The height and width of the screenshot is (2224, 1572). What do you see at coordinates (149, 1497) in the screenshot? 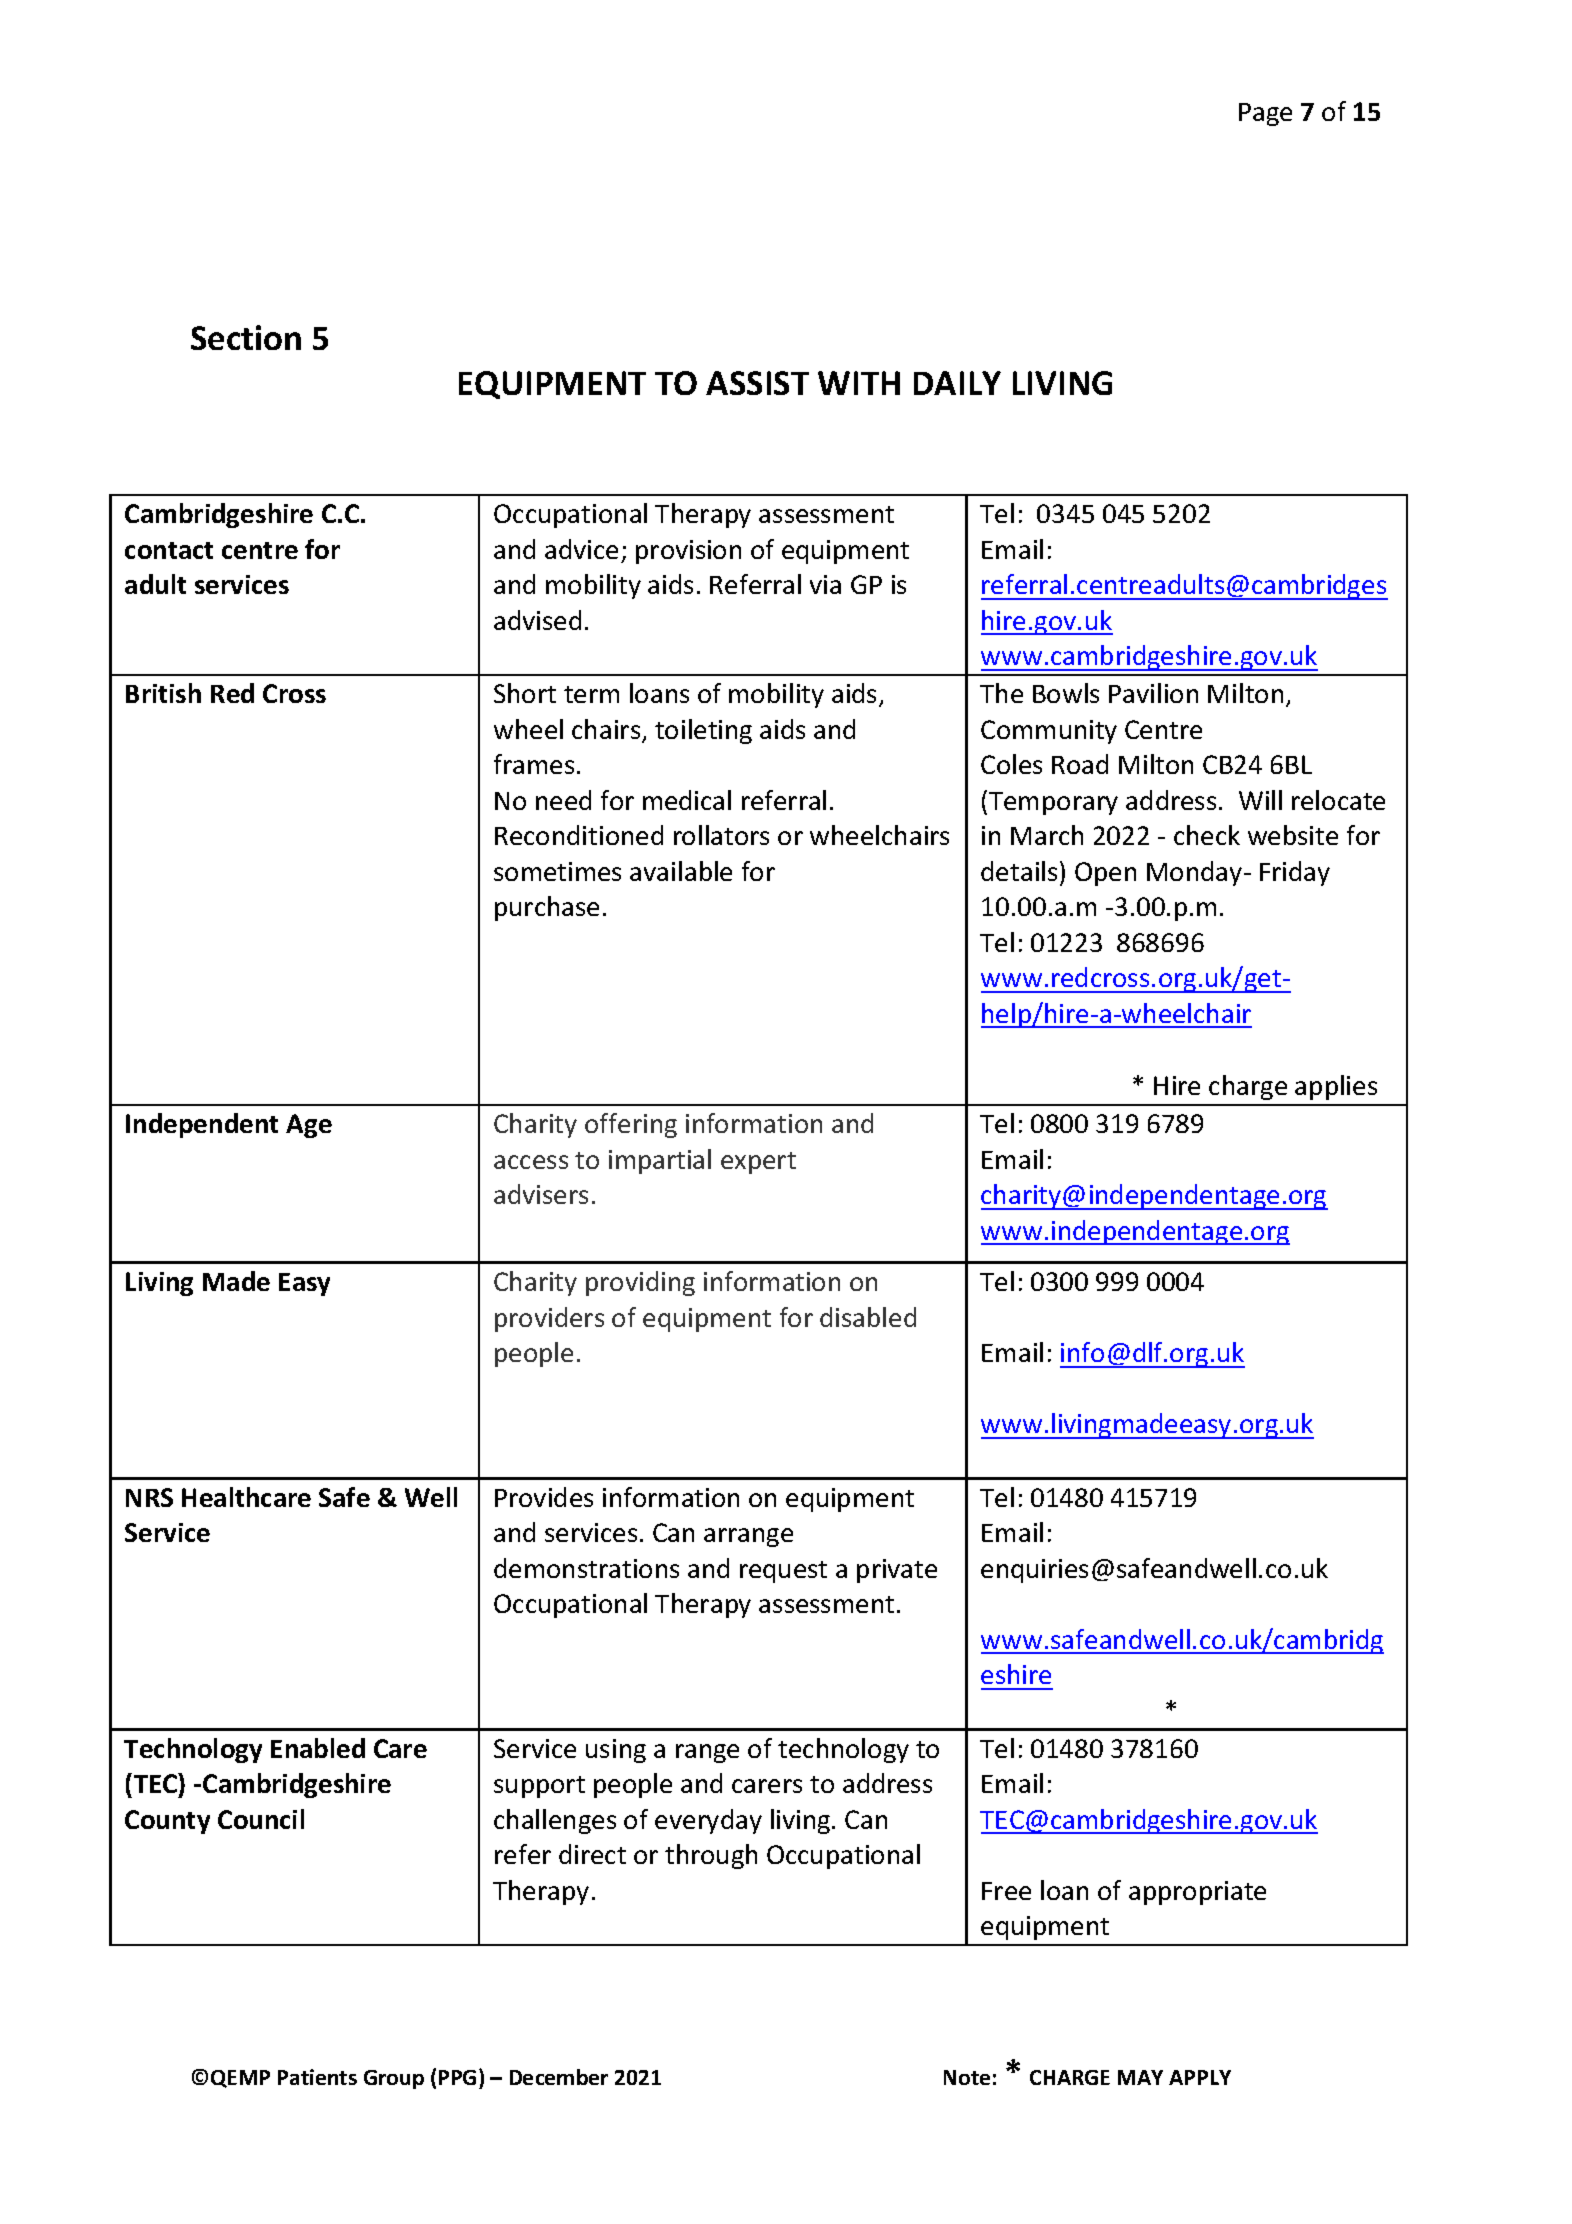
I see `NRS` at bounding box center [149, 1497].
